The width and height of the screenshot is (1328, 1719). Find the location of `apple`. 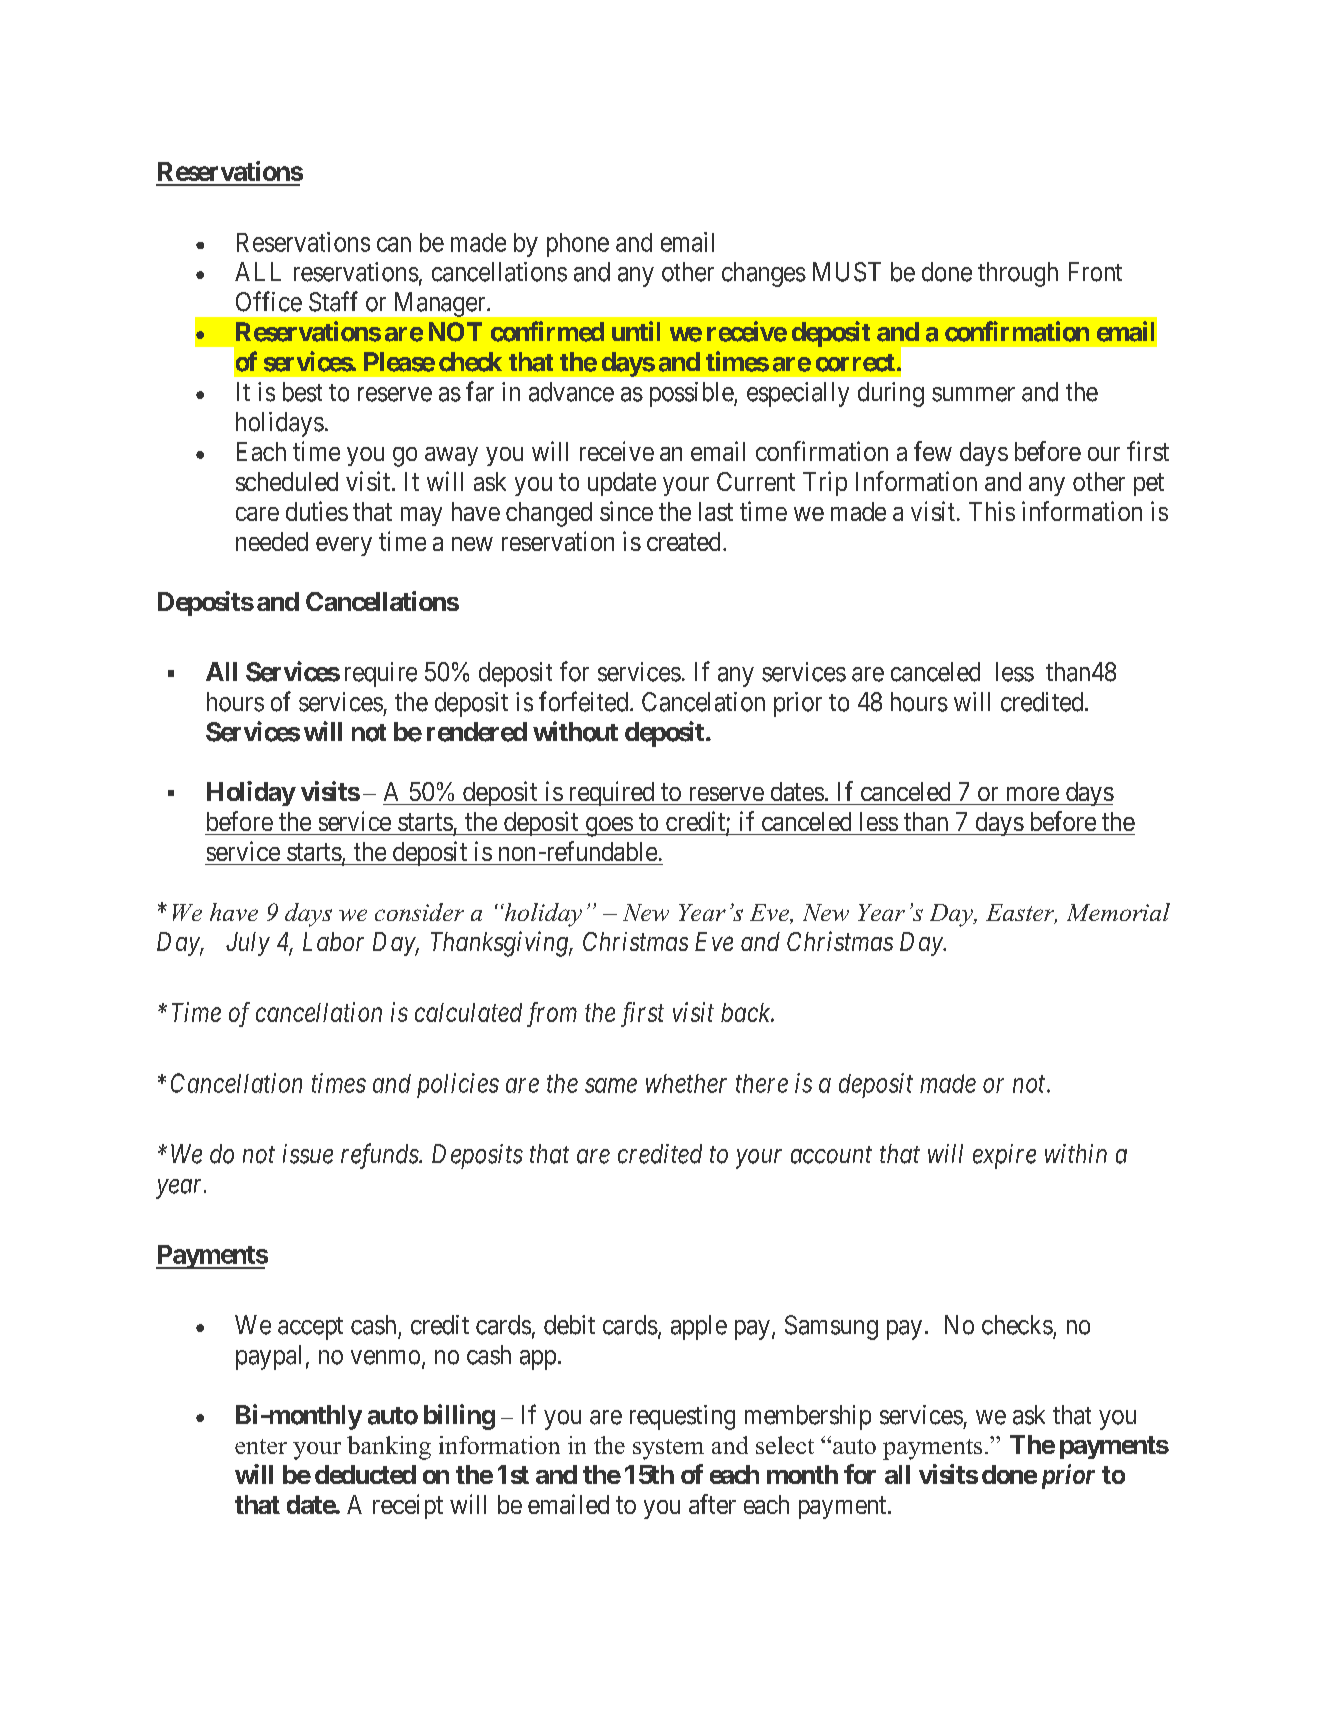

apple is located at coordinates (699, 1327).
